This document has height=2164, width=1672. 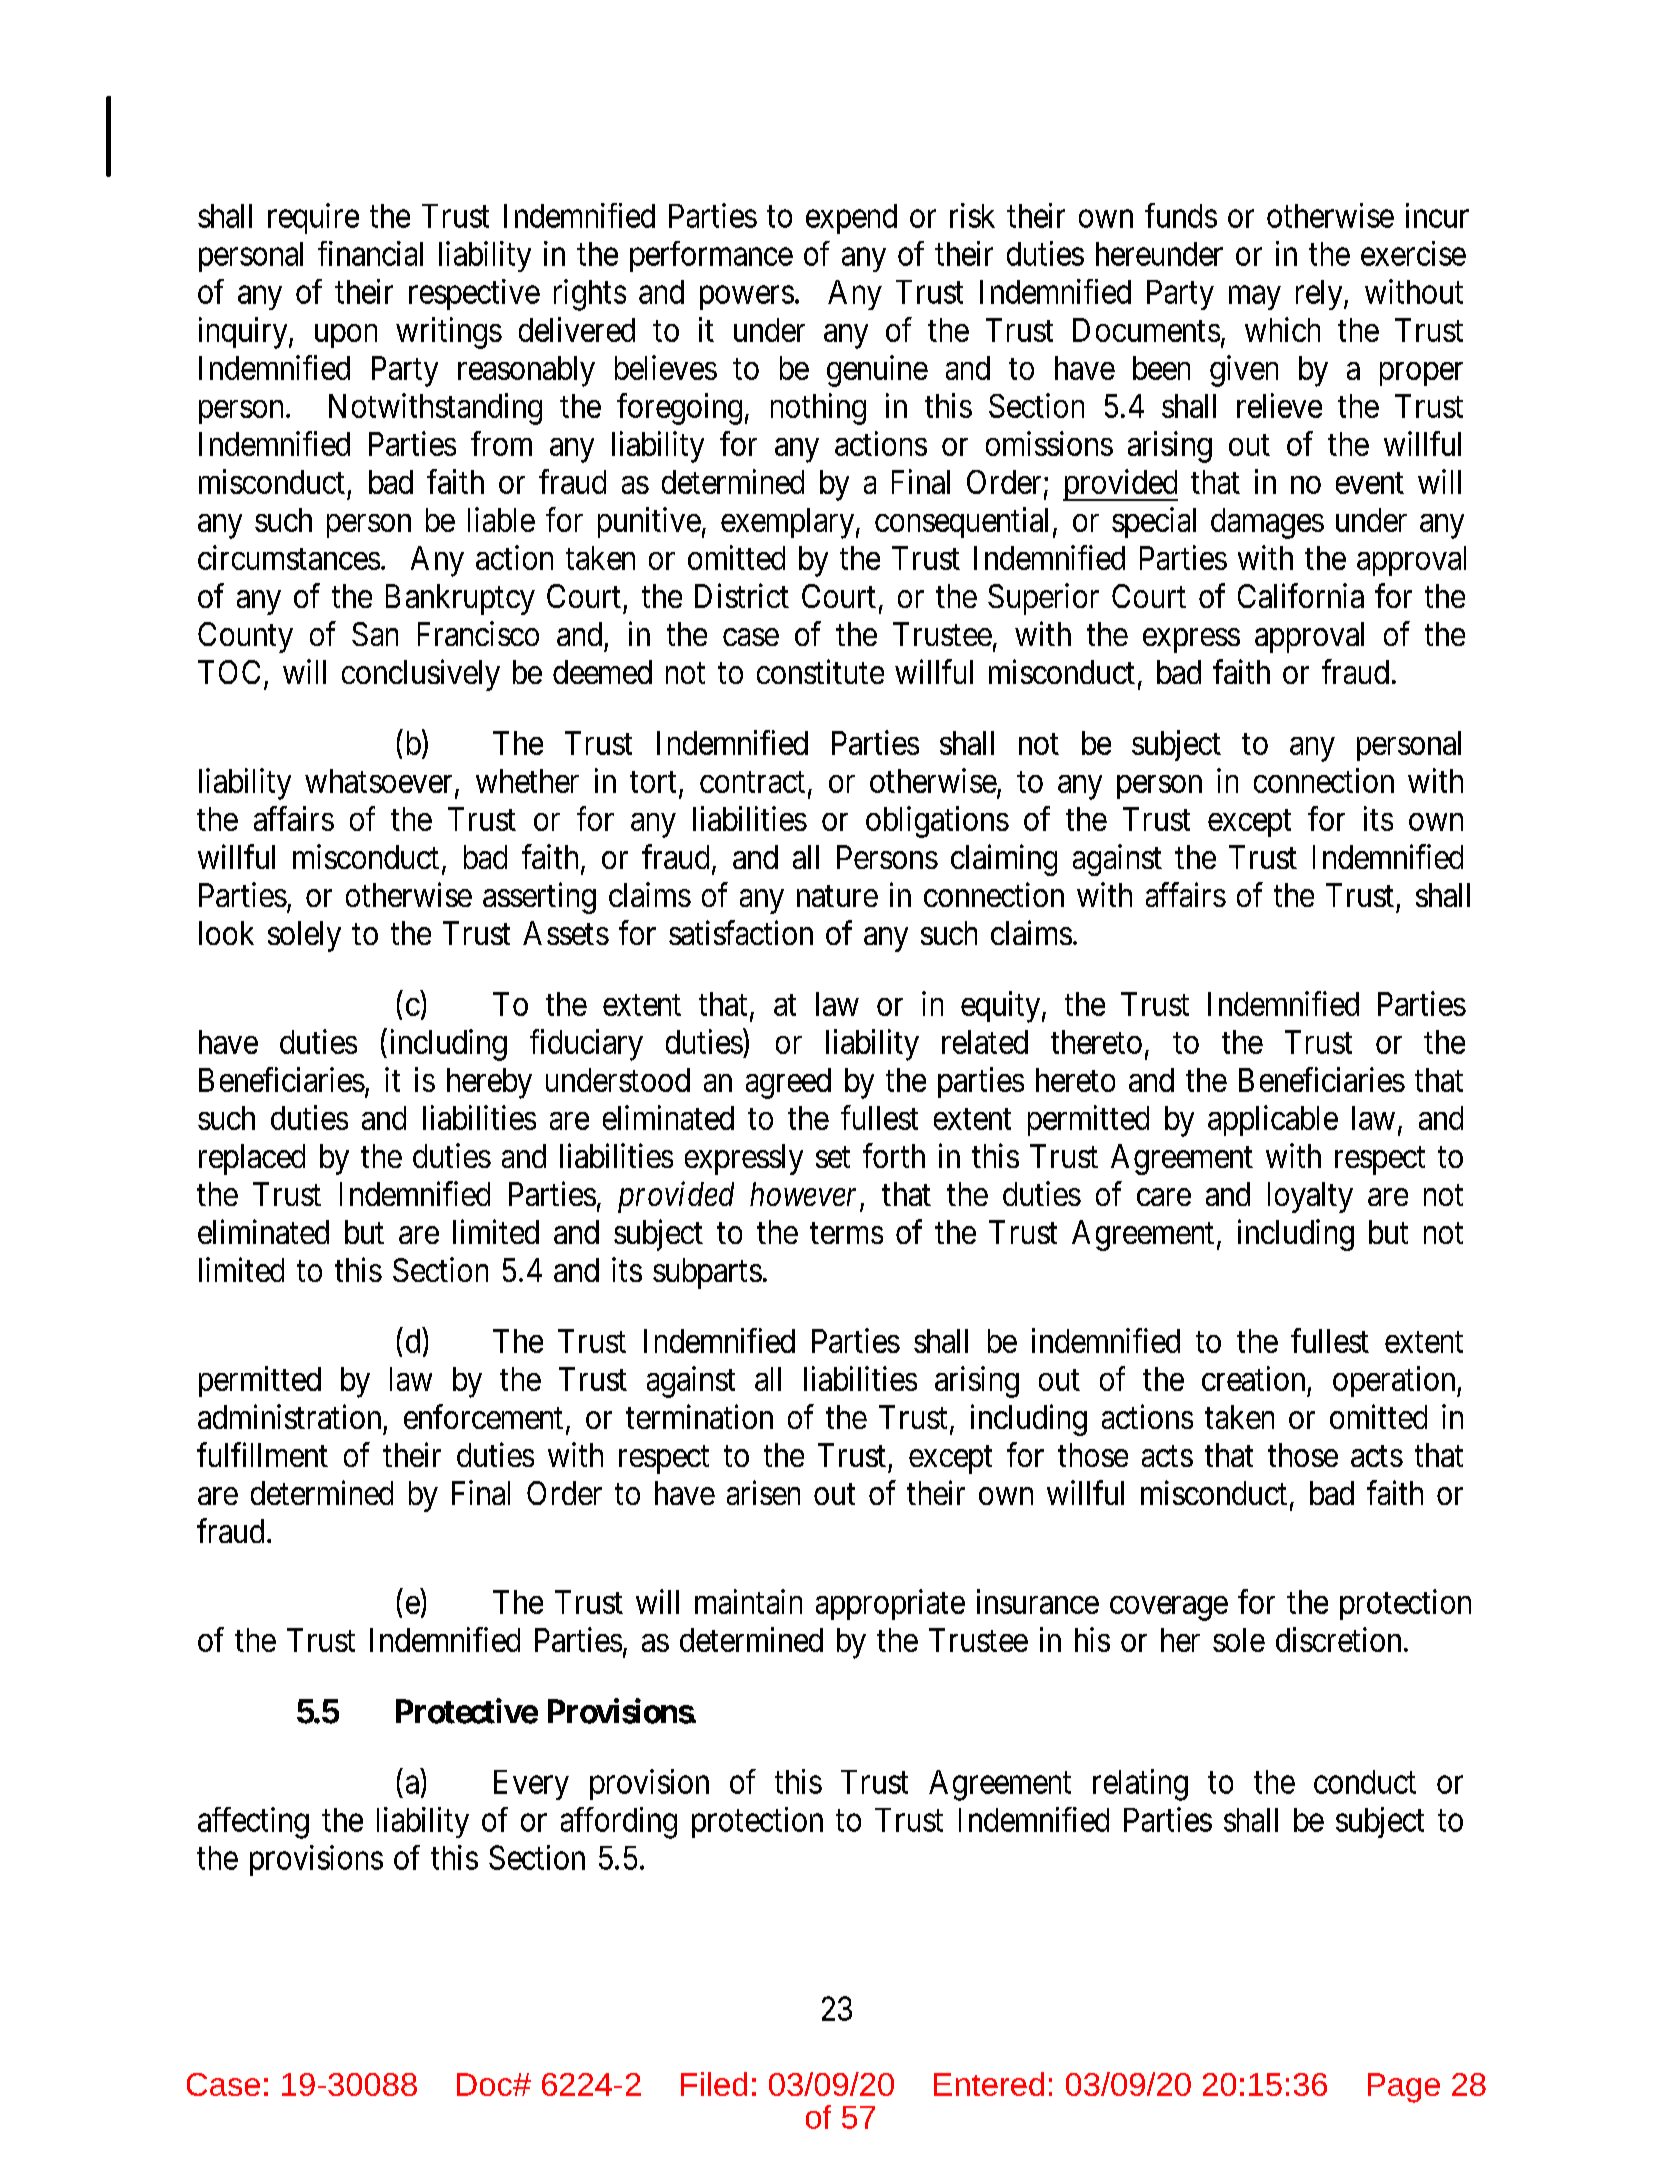 I want to click on administration, so click(x=289, y=1416).
